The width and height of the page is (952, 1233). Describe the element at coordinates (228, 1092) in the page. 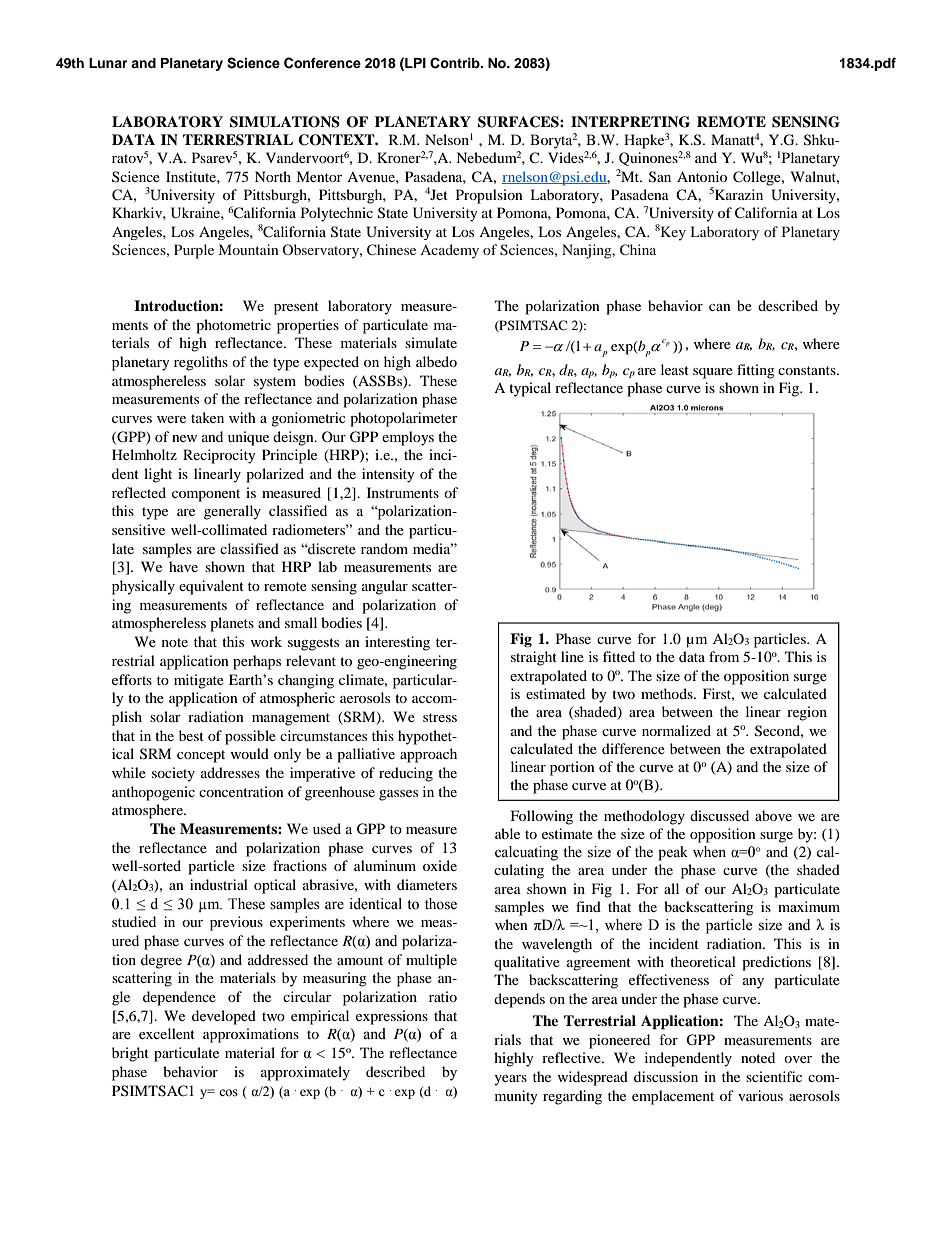

I see `cos` at that location.
